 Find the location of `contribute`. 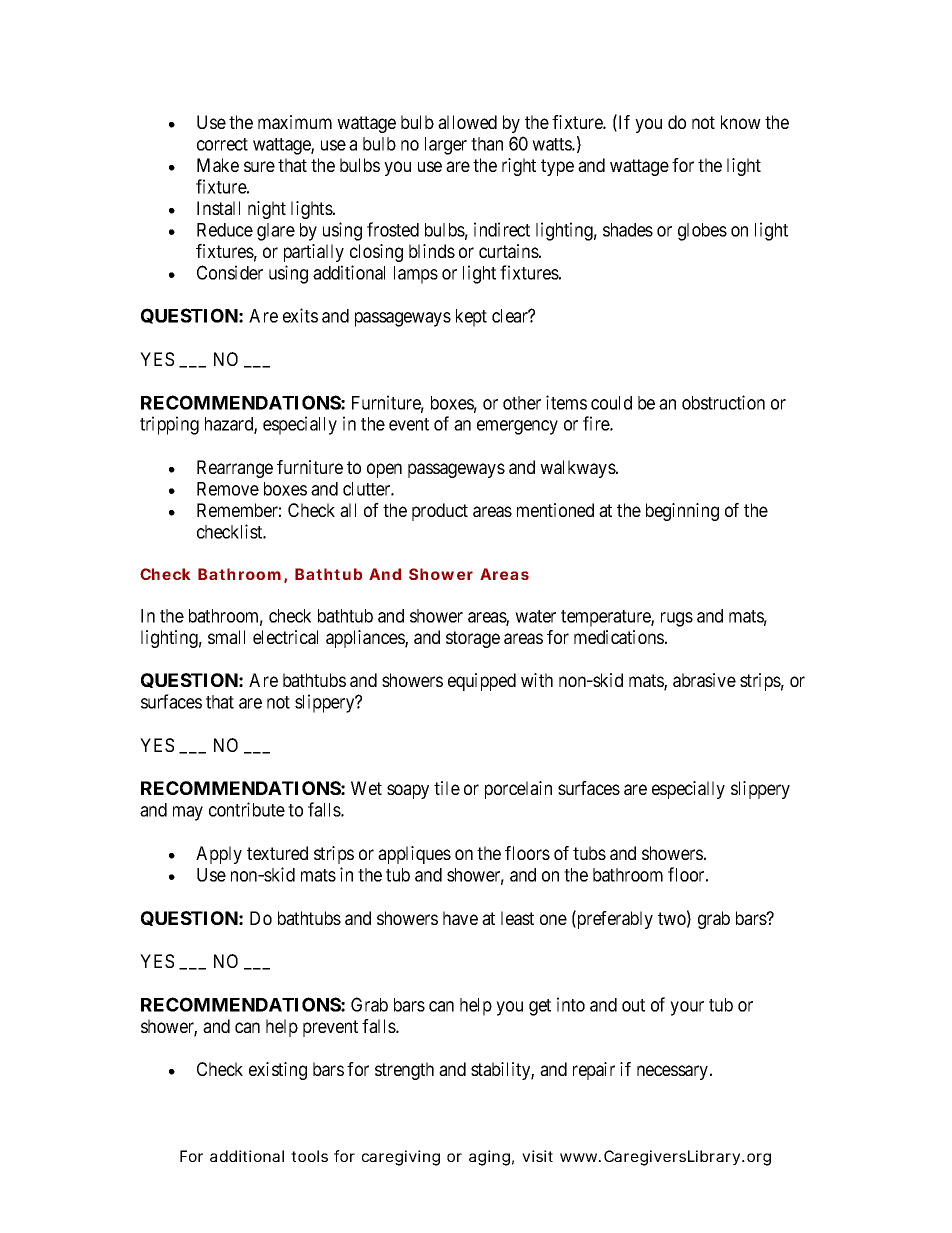

contribute is located at coordinates (247, 809).
